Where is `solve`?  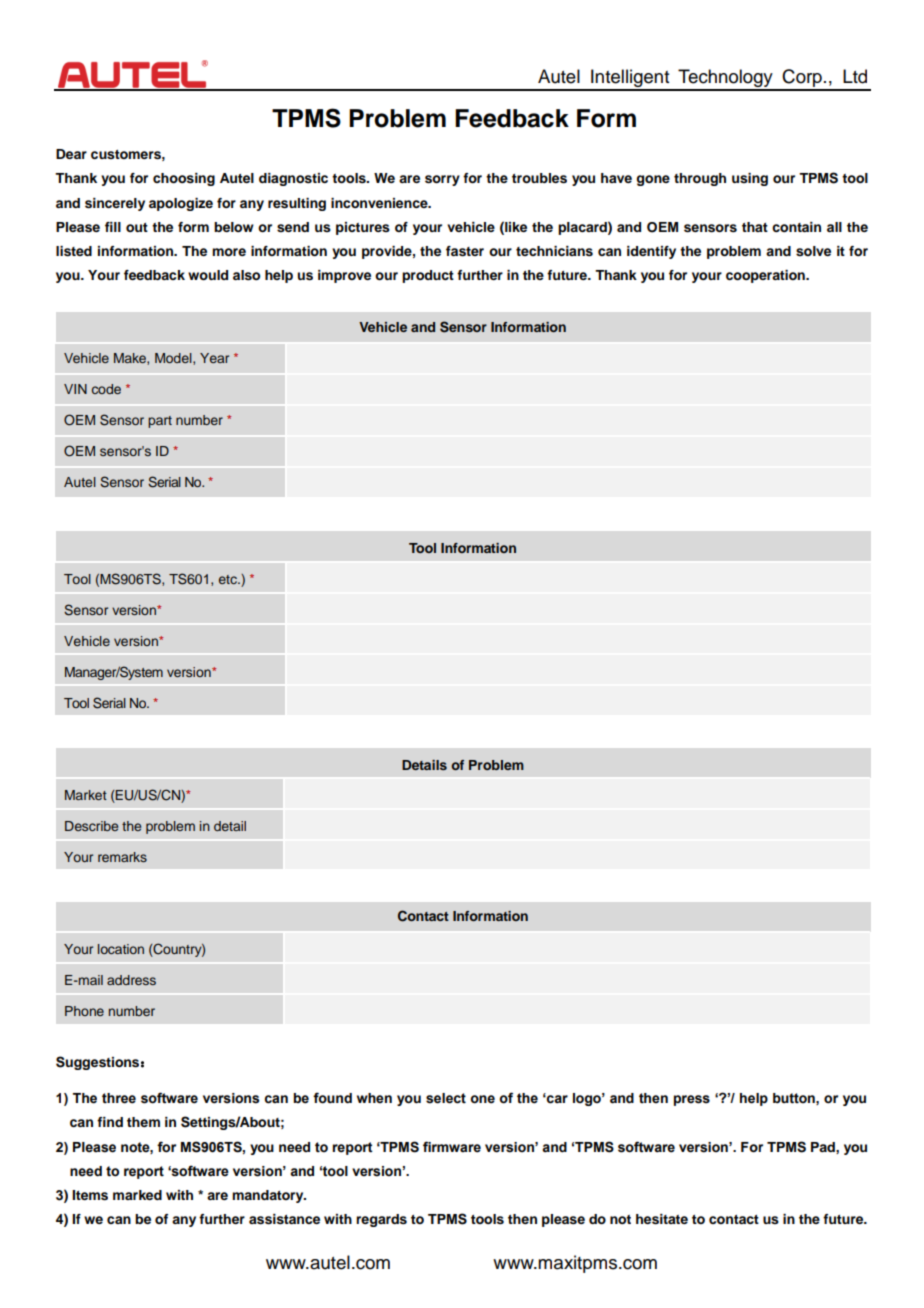 solve is located at coordinates (813, 251).
